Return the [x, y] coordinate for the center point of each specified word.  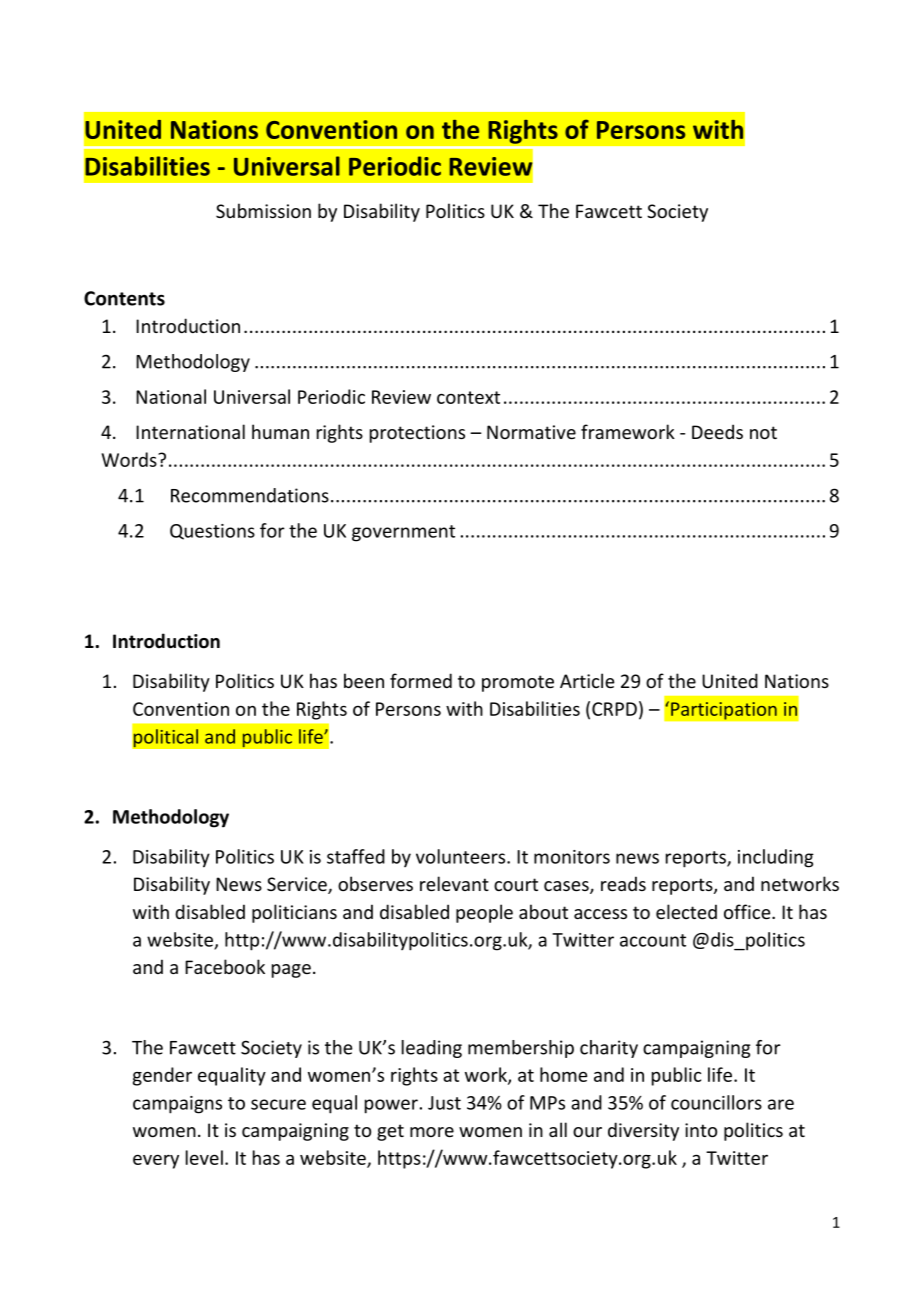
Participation [724, 711]
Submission [263, 210]
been [364, 680]
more [432, 1132]
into [701, 1130]
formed [421, 680]
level [204, 1157]
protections [417, 434]
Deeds [717, 431]
